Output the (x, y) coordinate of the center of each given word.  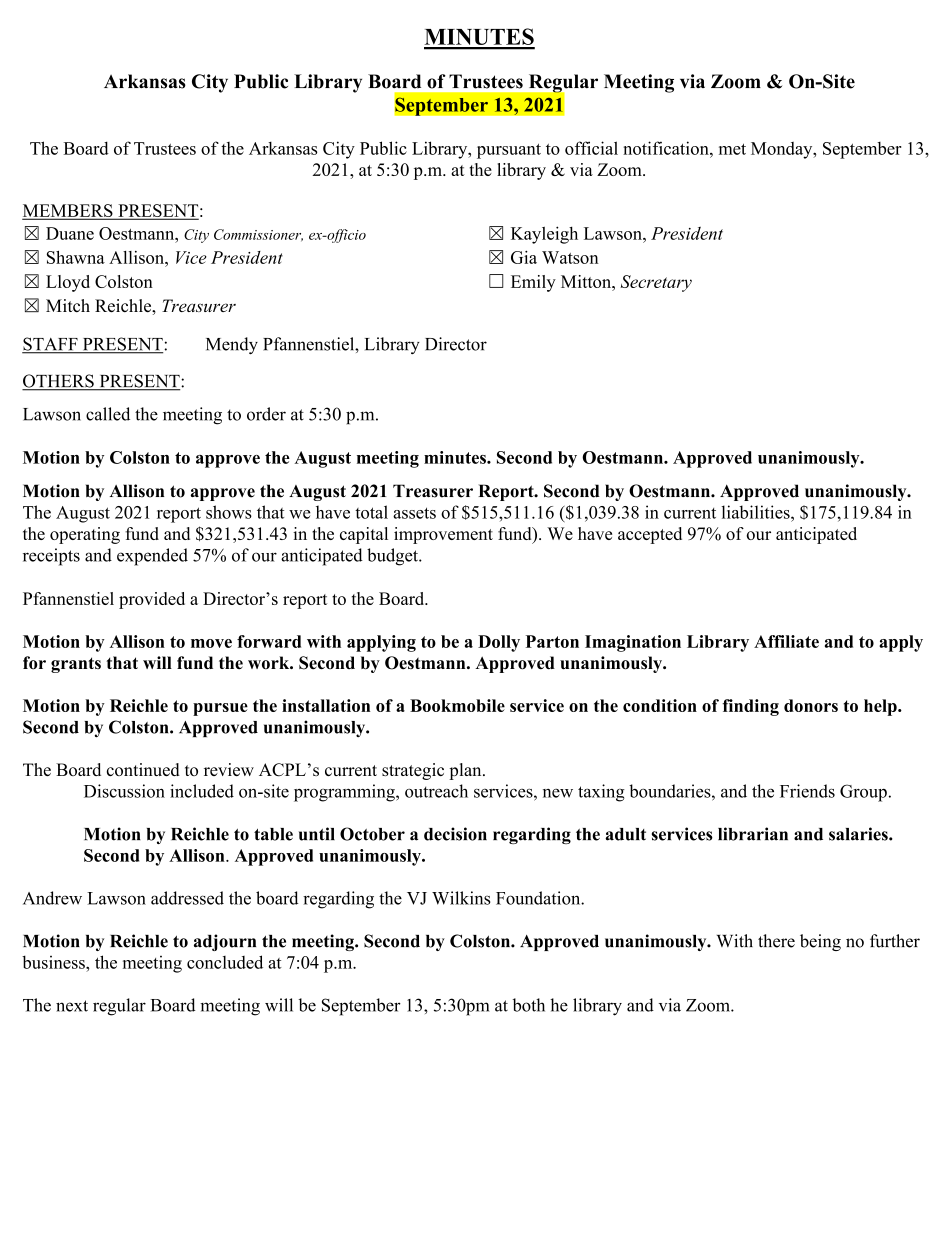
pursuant (509, 151)
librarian (753, 834)
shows (229, 512)
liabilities (757, 512)
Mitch (68, 305)
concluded (225, 962)
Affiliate (786, 641)
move (211, 643)
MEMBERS (69, 211)
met (732, 149)
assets (414, 513)
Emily (533, 283)
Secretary (656, 283)
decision (455, 834)
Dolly (499, 643)
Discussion (124, 791)
